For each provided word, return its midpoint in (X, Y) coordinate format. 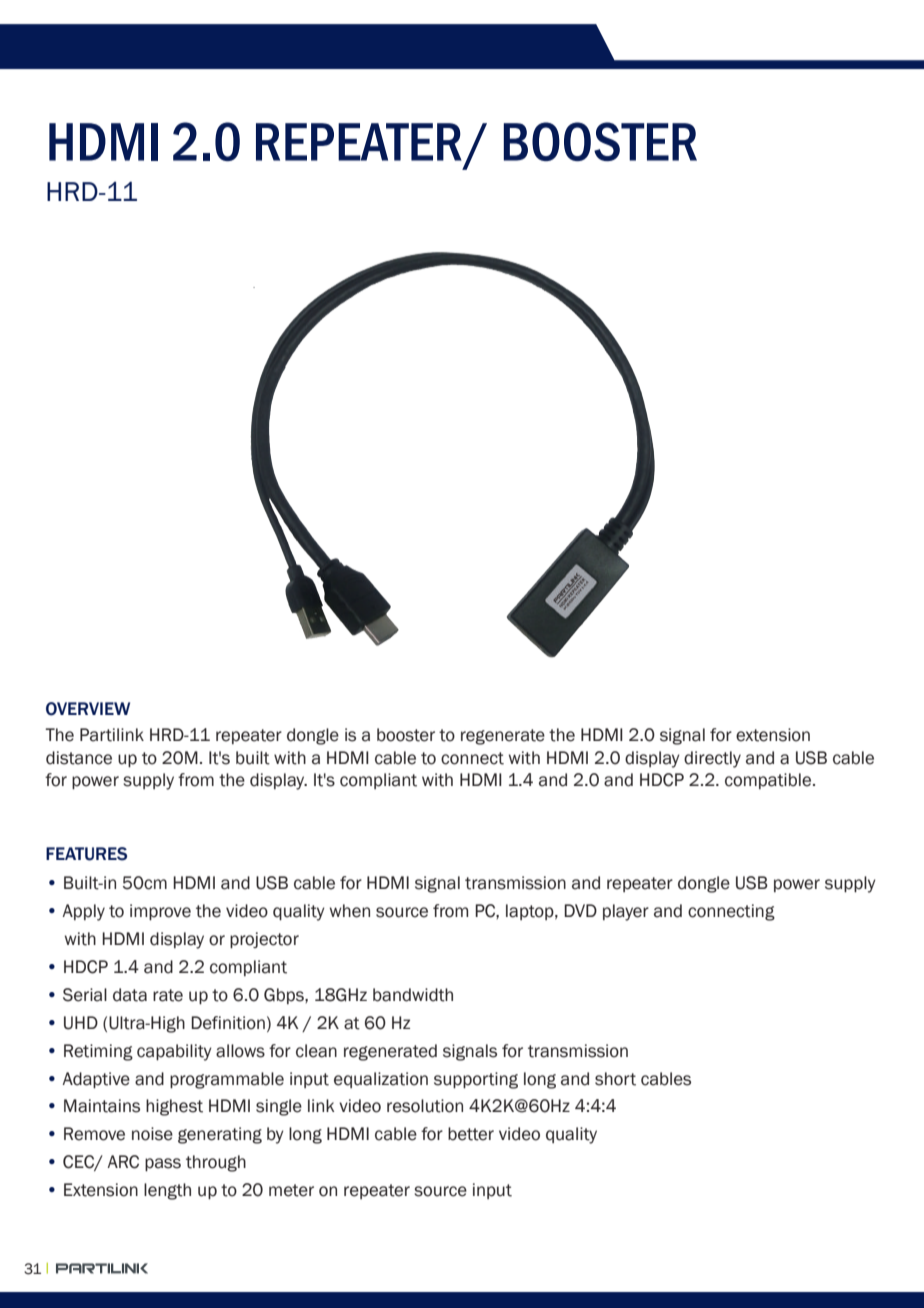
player (626, 912)
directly (712, 759)
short (615, 1079)
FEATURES (86, 854)
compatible (769, 781)
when (350, 911)
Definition (228, 1023)
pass (163, 1164)
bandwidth (413, 995)
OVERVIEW (88, 709)
